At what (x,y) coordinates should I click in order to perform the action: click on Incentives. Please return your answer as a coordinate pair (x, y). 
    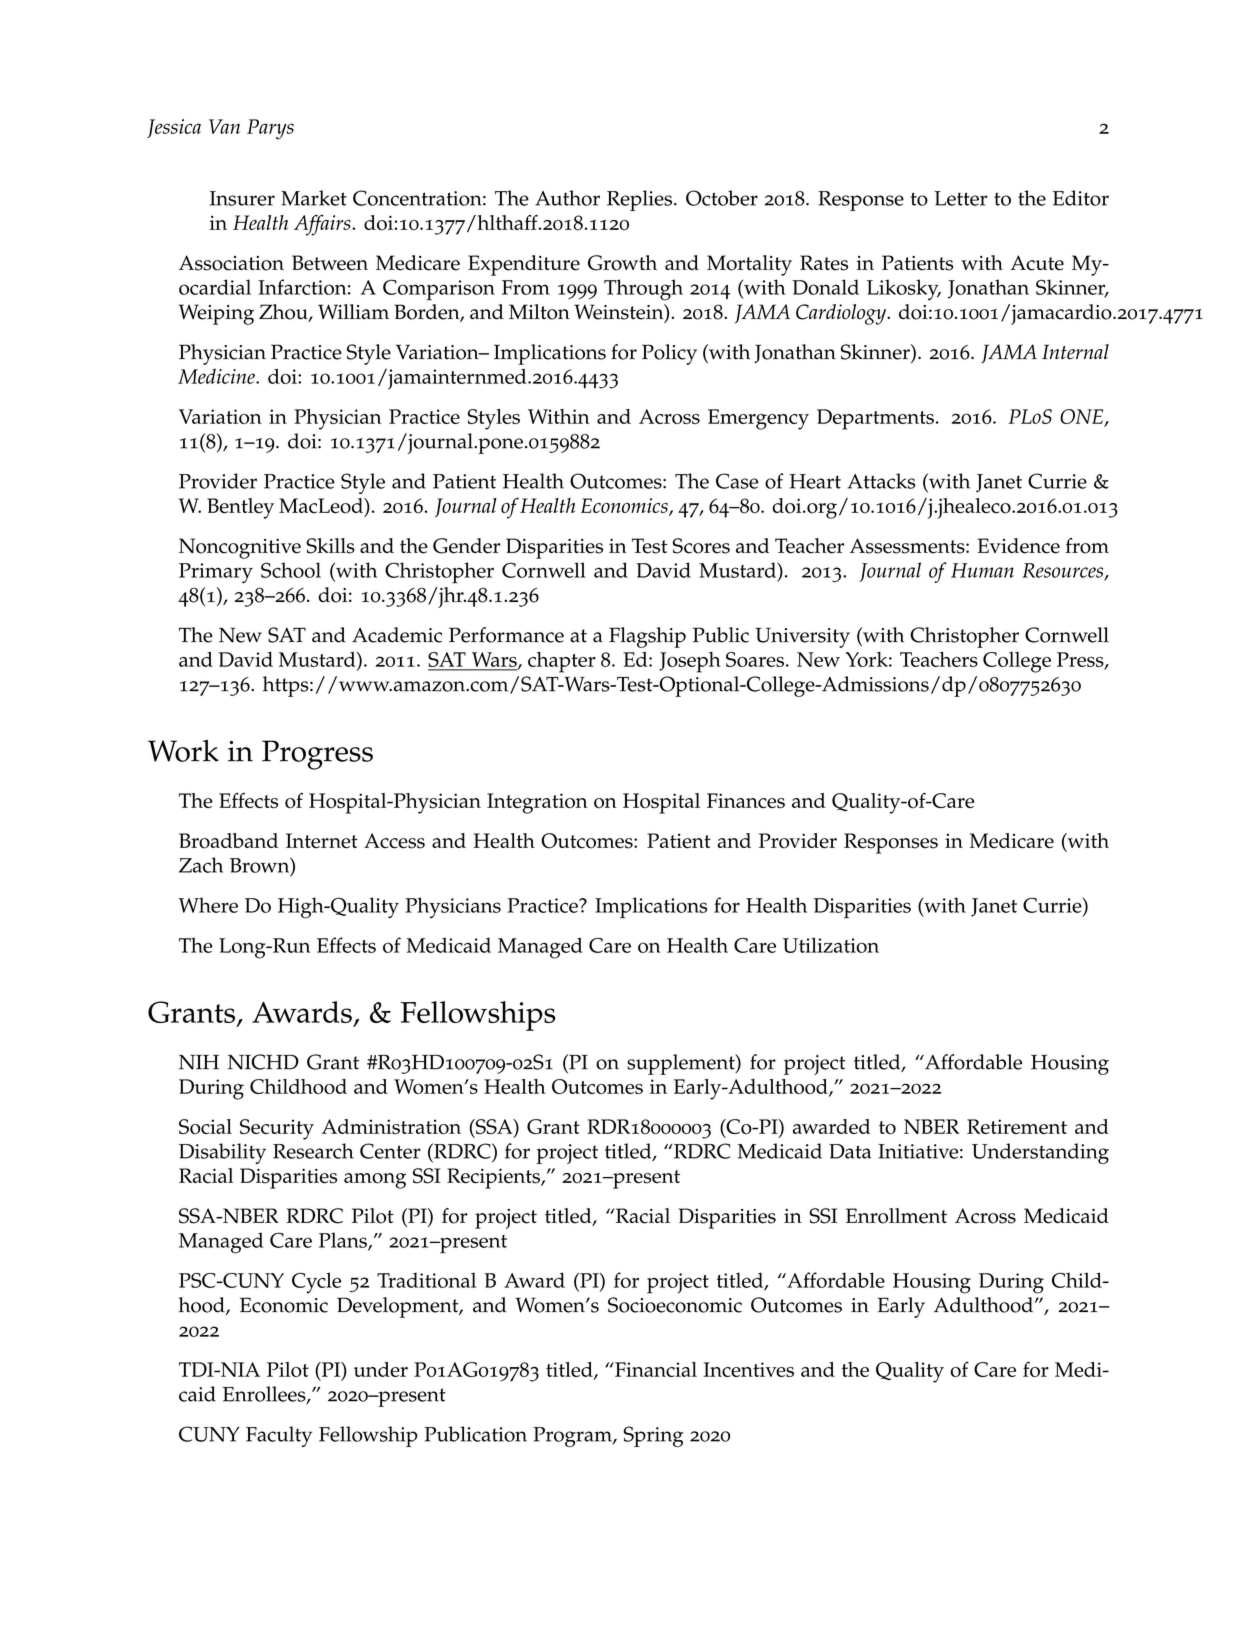
    Looking at the image, I should click on (749, 1369).
